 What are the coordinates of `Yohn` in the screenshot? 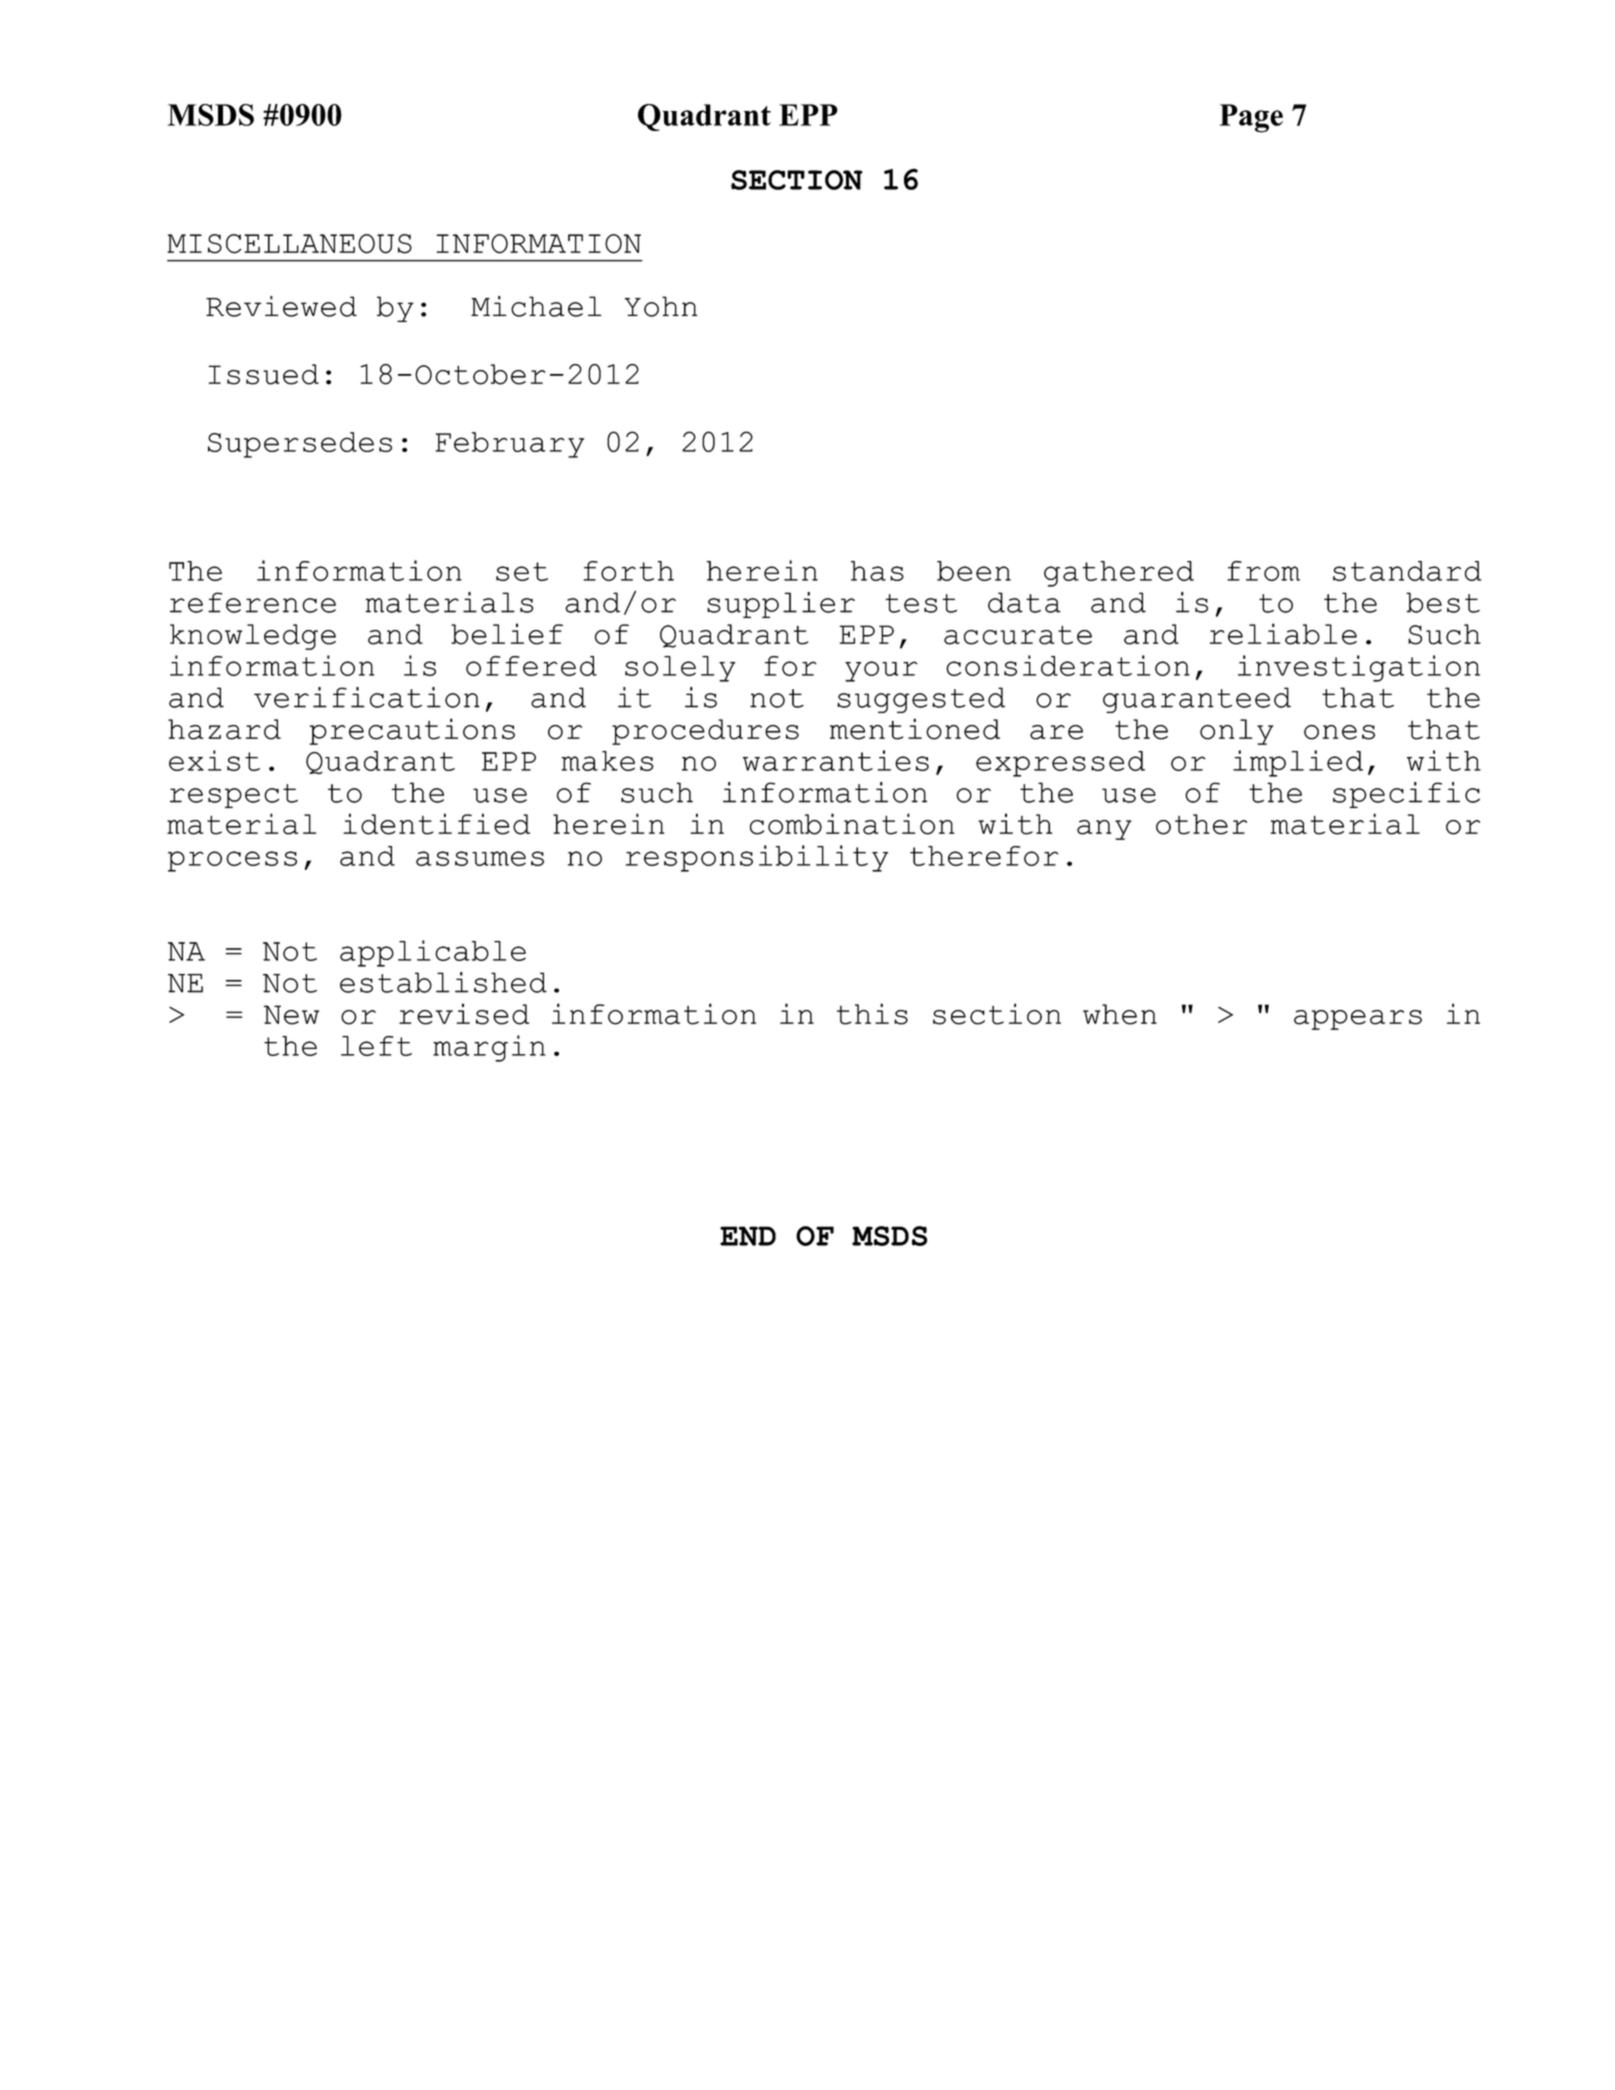 It's located at (661, 306).
